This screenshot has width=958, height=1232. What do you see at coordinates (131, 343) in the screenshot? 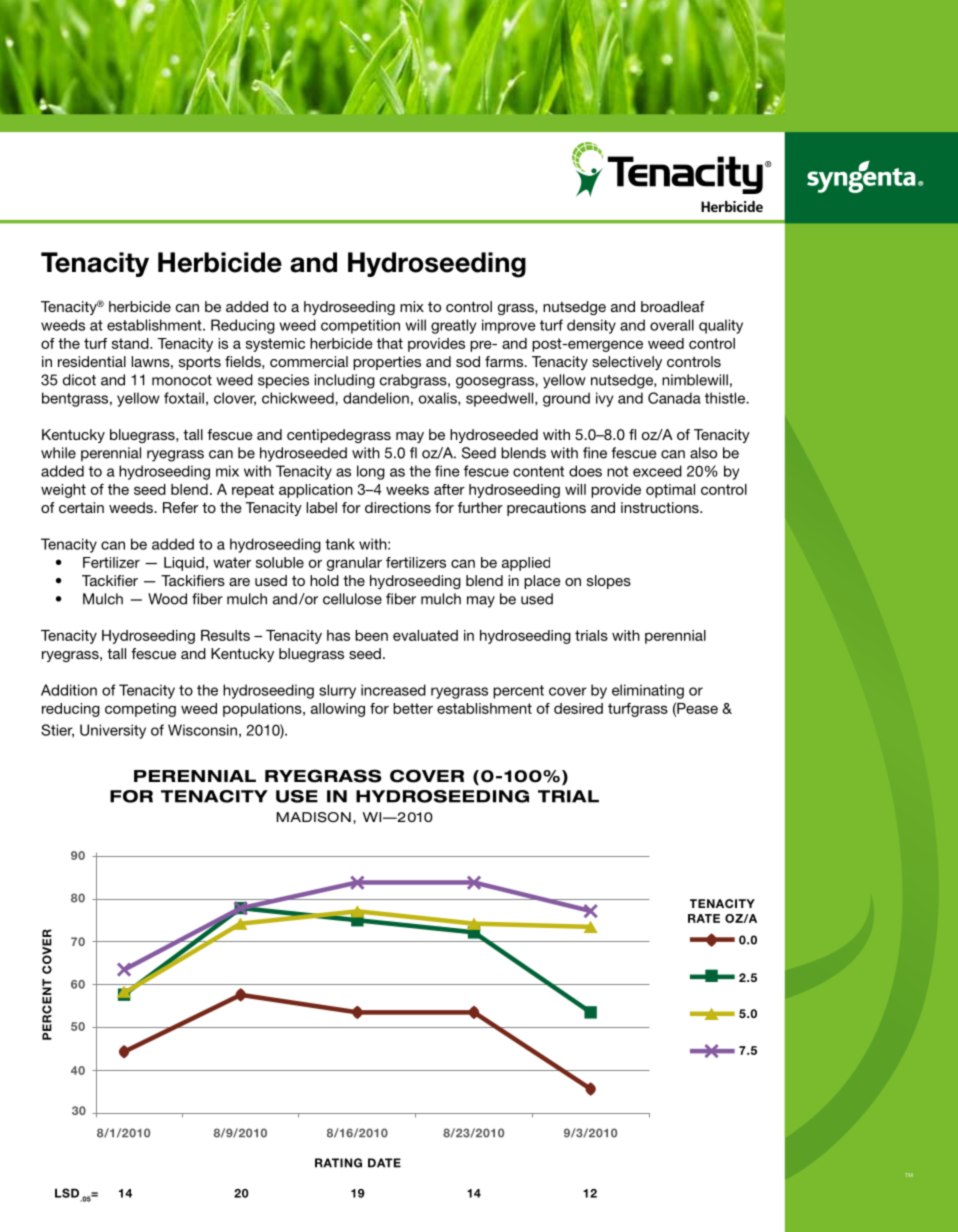
I see `stand` at bounding box center [131, 343].
